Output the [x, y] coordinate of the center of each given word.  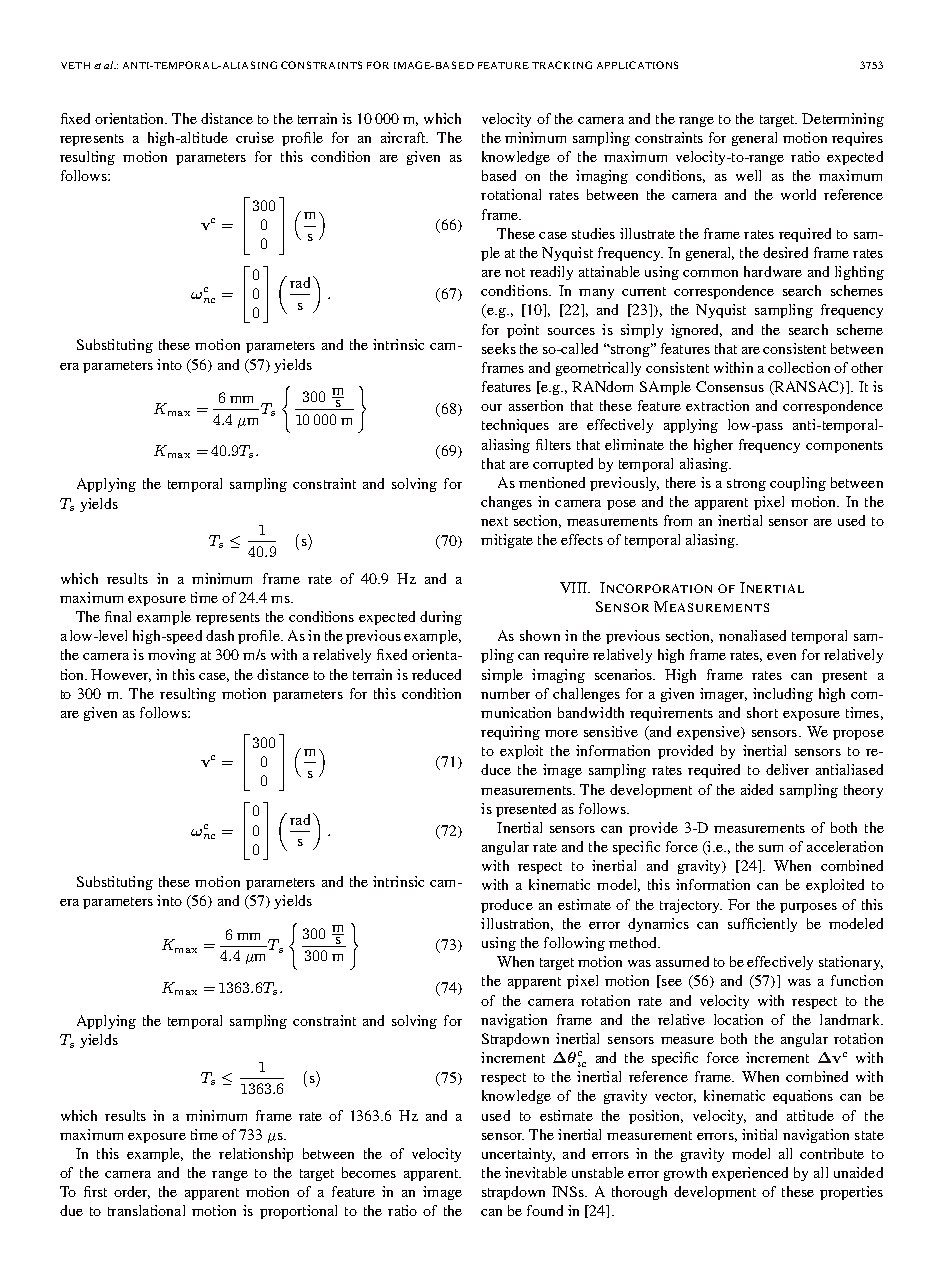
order [132, 1192]
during [441, 618]
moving [172, 656]
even [781, 656]
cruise [255, 137]
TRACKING [562, 65]
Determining [843, 120]
